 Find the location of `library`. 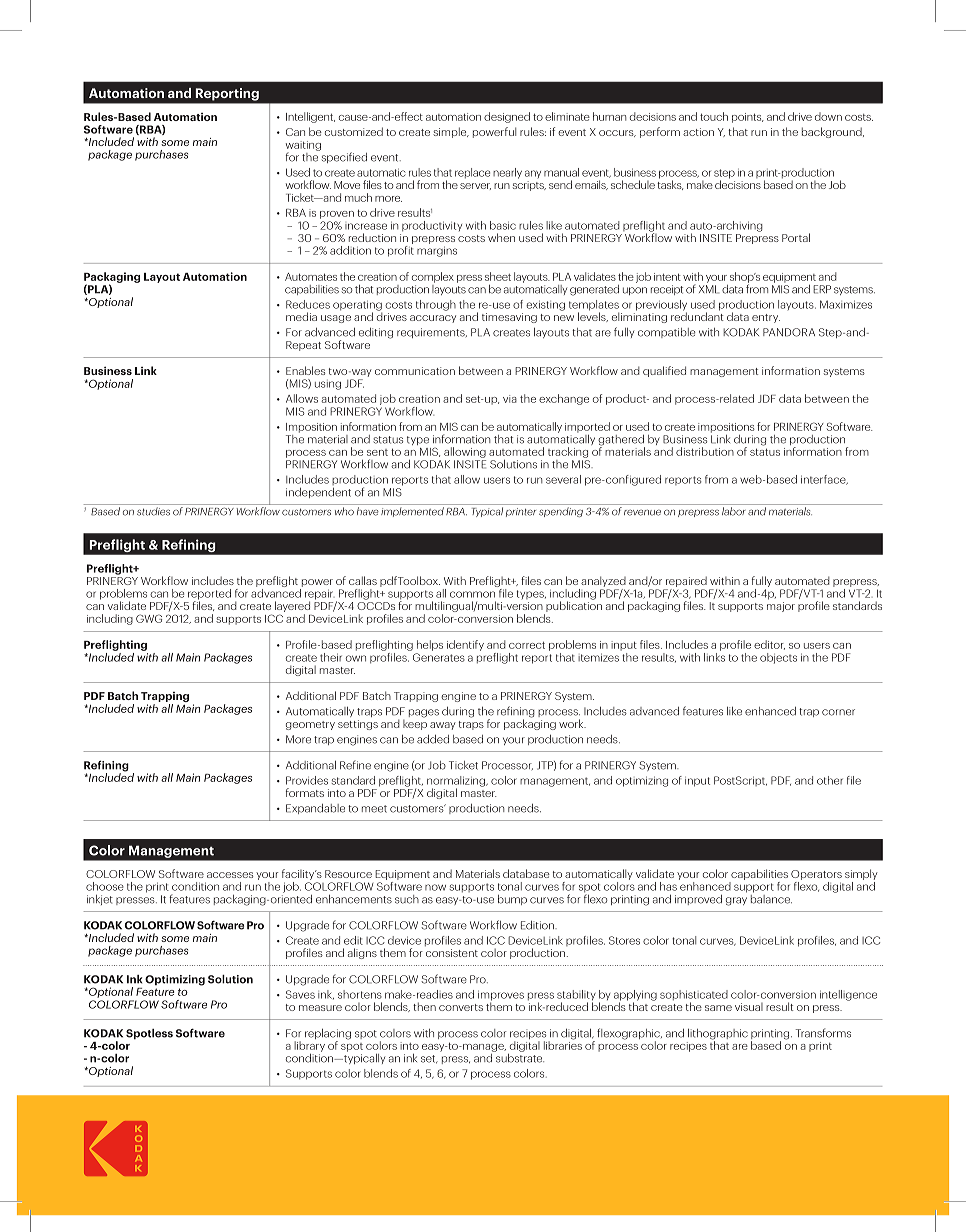

library is located at coordinates (309, 1046).
